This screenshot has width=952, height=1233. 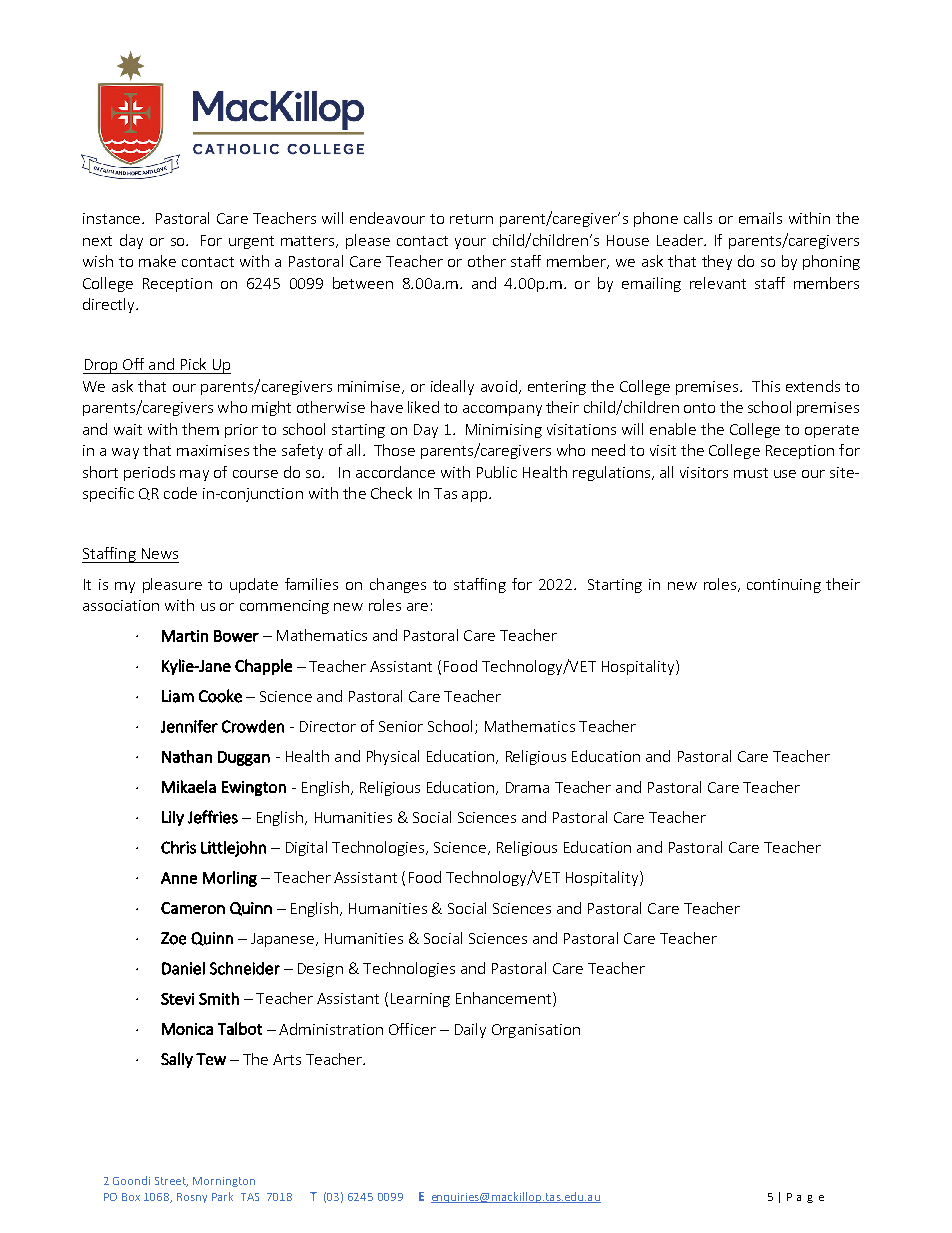 I want to click on Organisation, so click(x=536, y=1031).
